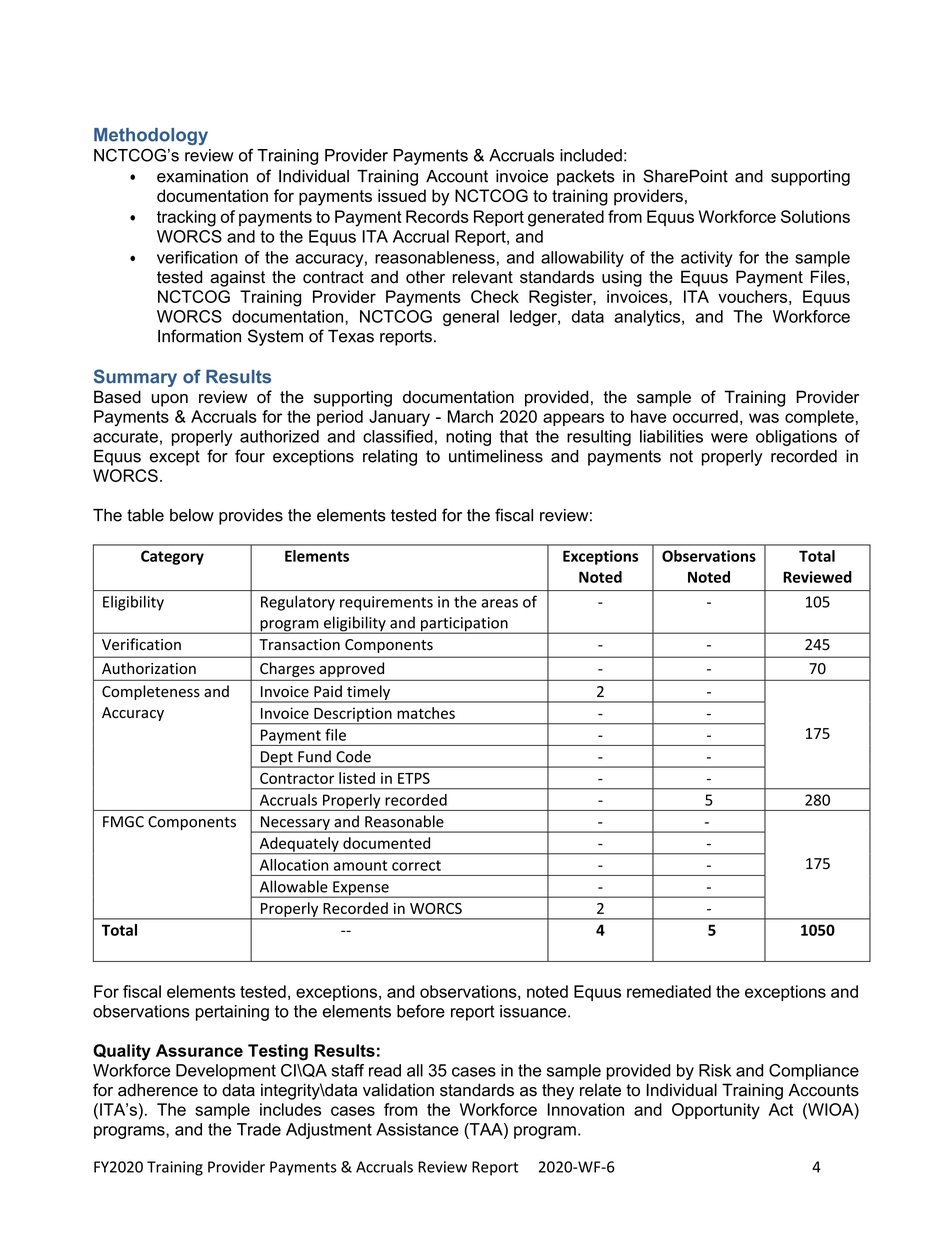 The width and height of the screenshot is (952, 1233). Describe the element at coordinates (729, 438) in the screenshot. I see `were` at that location.
